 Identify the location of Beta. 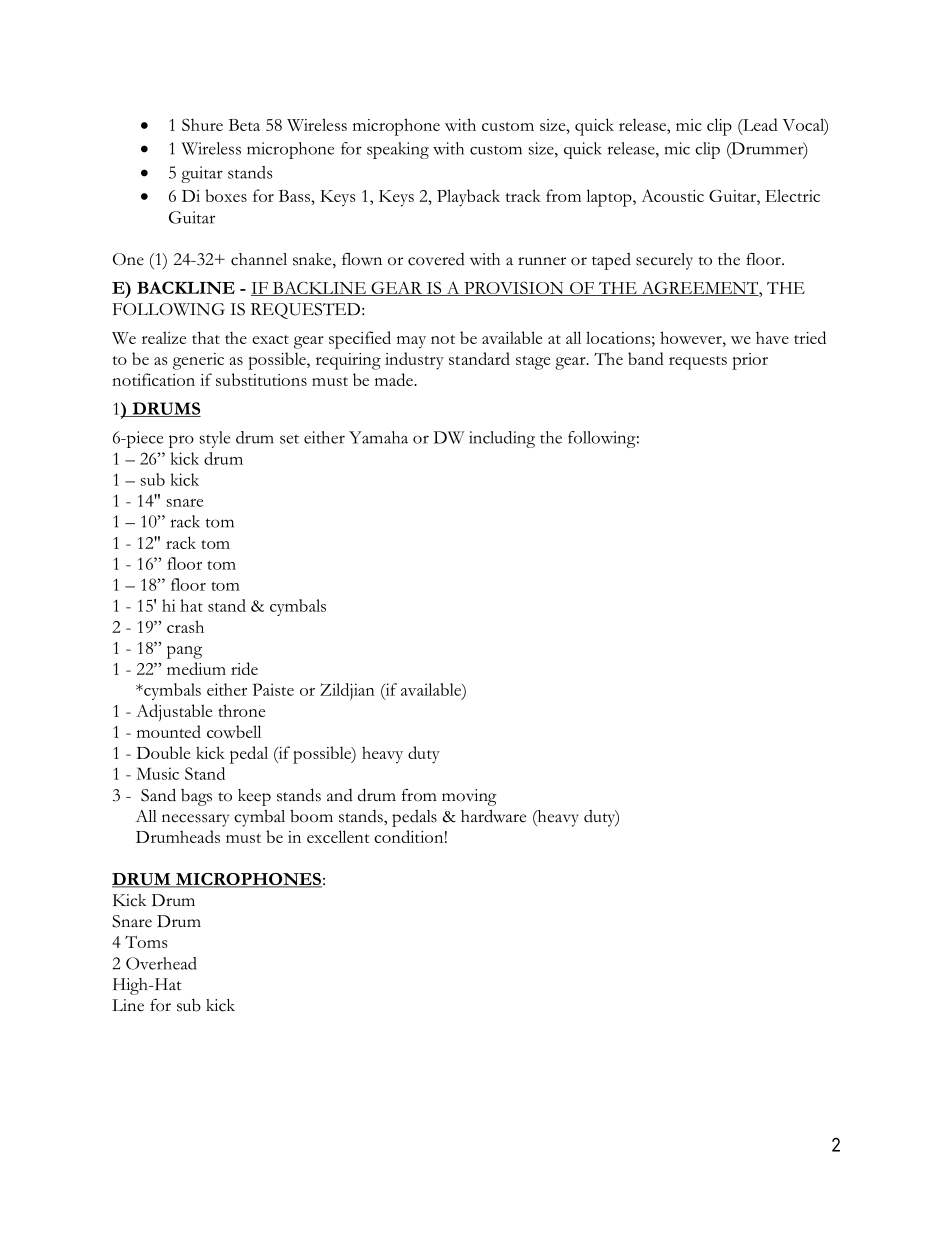
(244, 125).
